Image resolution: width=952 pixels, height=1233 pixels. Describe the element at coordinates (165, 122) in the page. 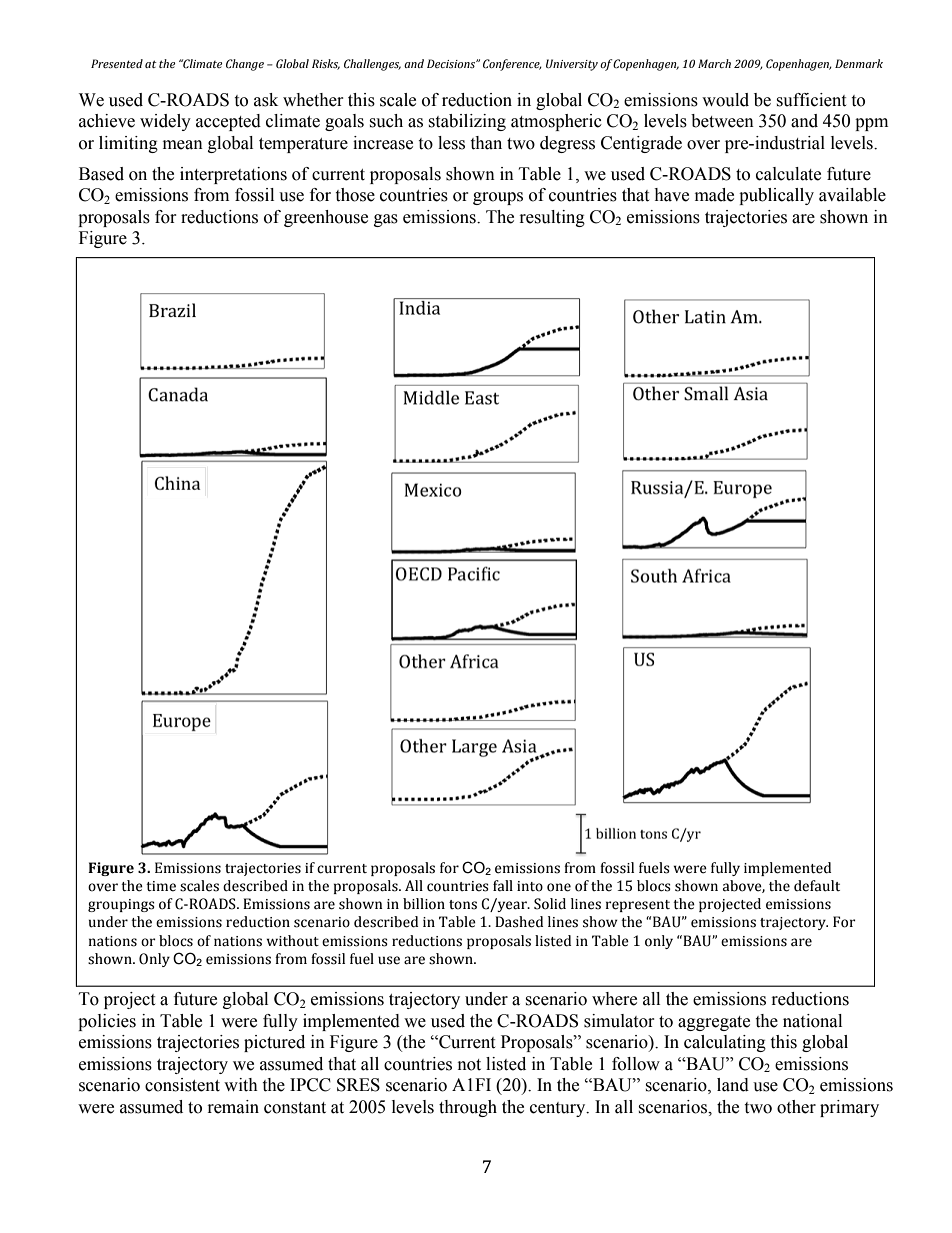

I see `widely` at that location.
